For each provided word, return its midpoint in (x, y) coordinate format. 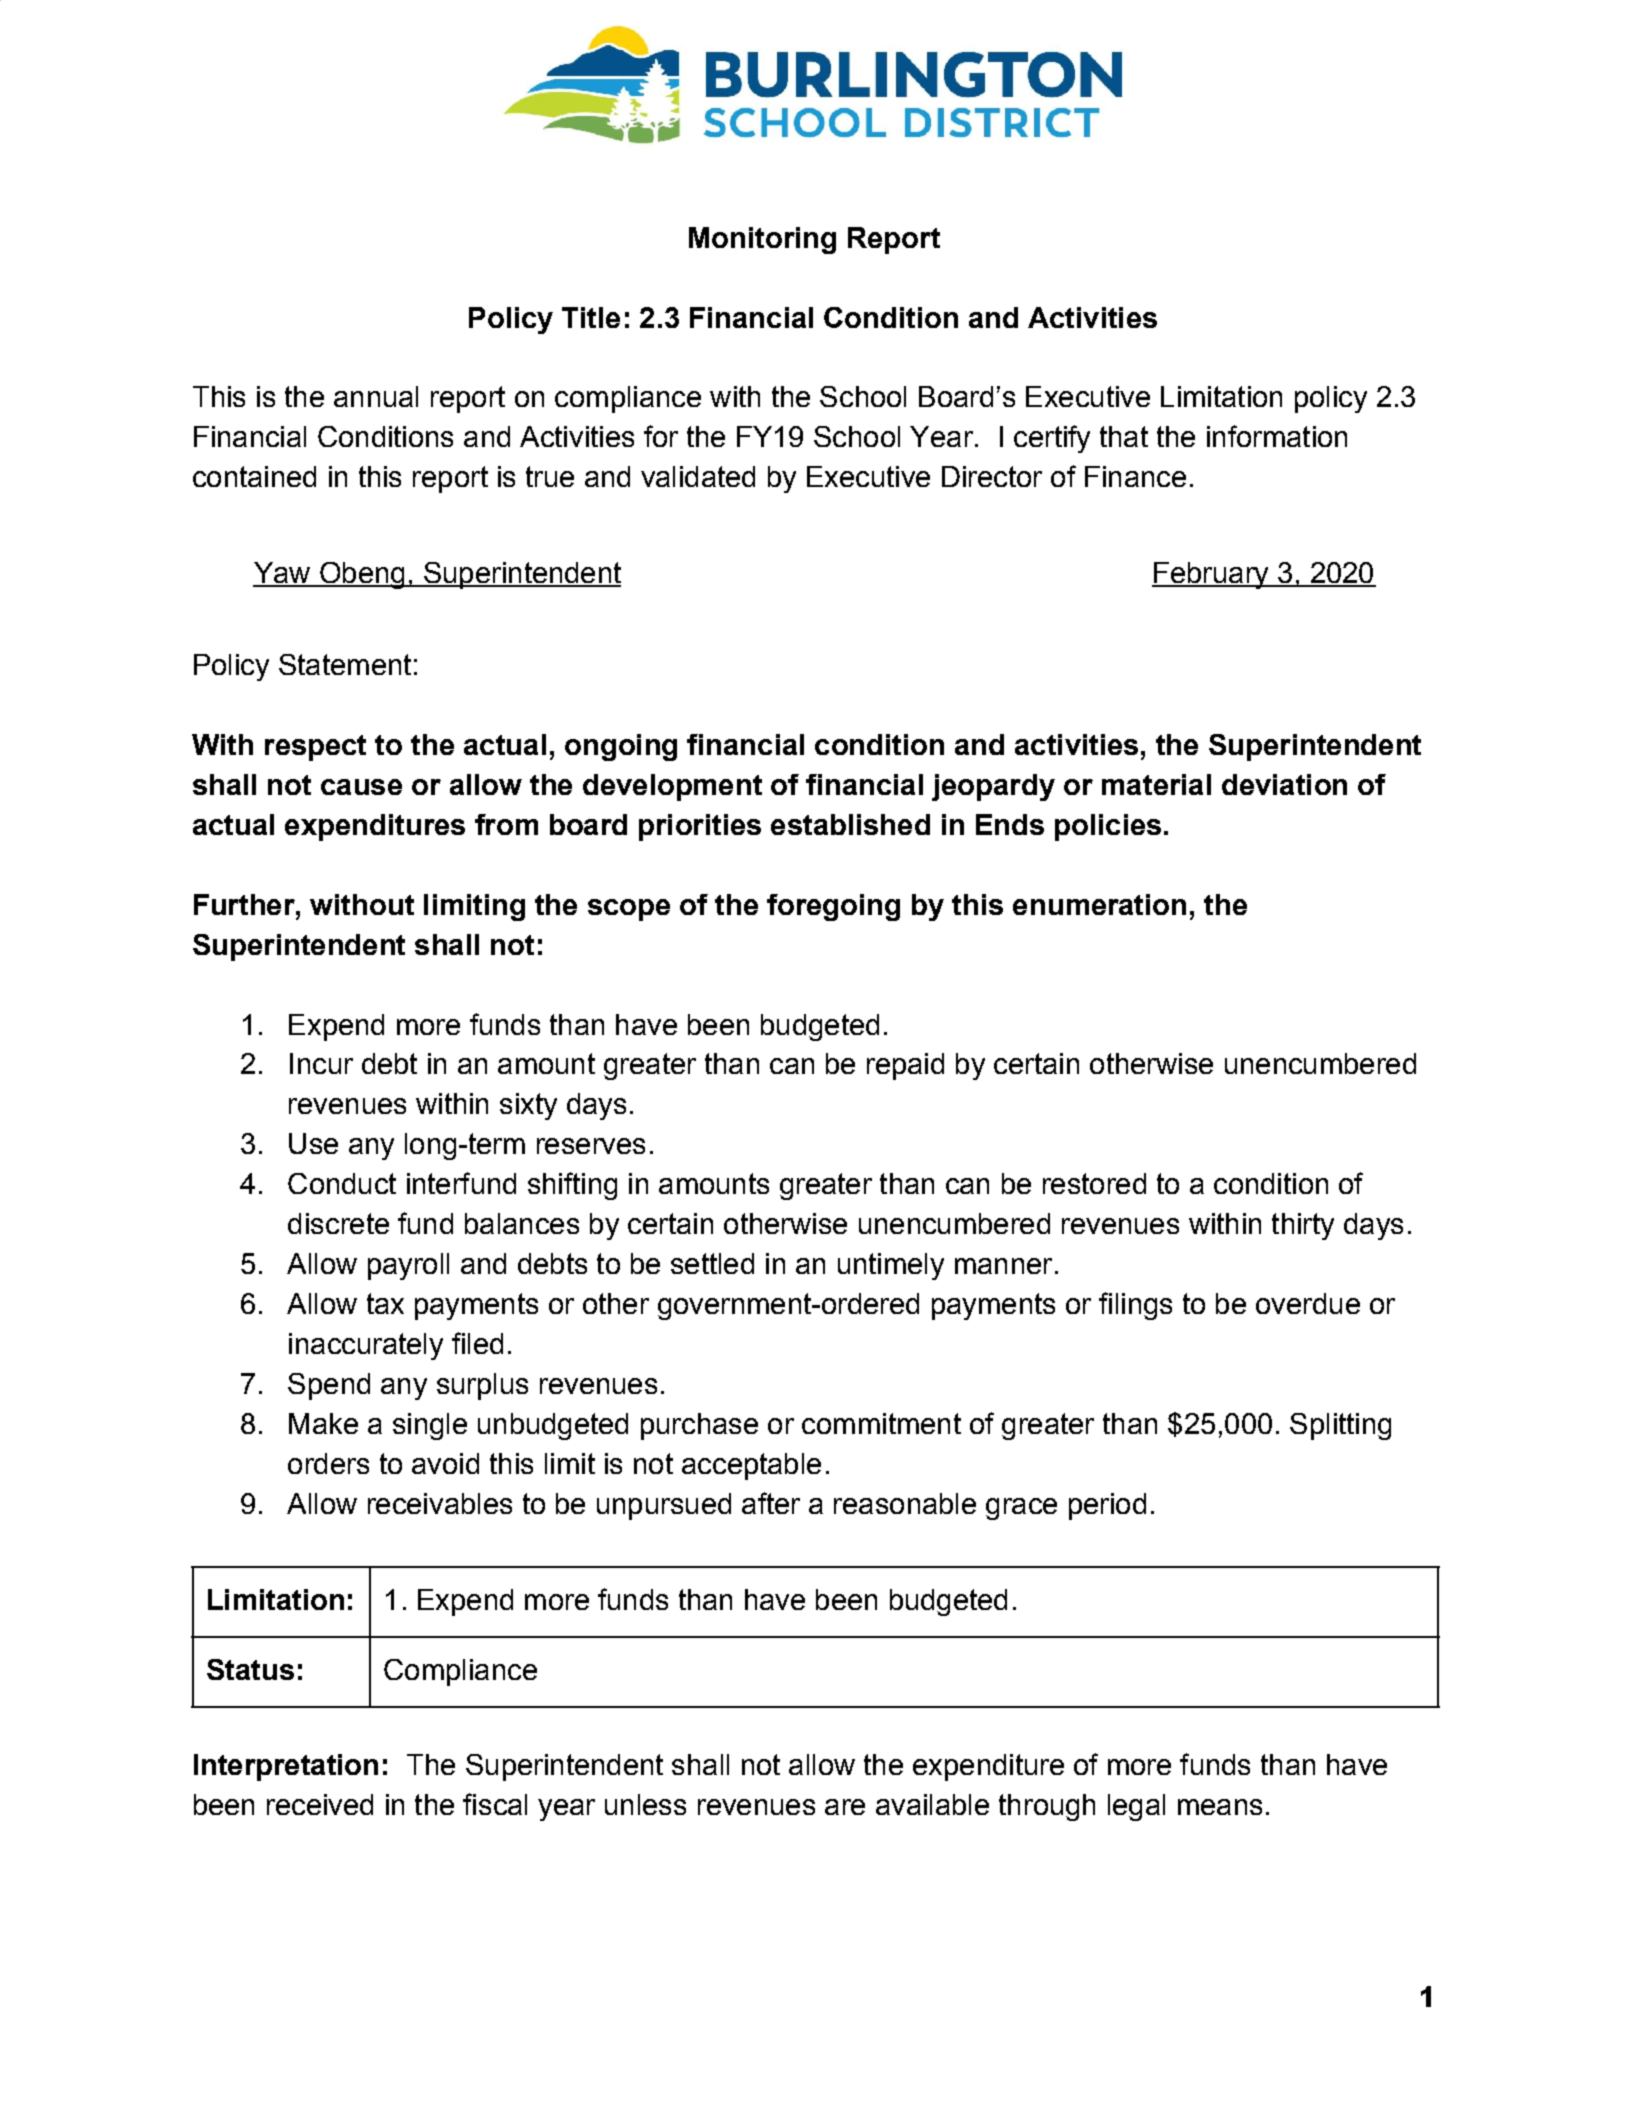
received (320, 1804)
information (1277, 436)
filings (1135, 1306)
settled (712, 1263)
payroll (408, 1266)
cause (361, 787)
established (850, 824)
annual (376, 396)
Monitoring (762, 240)
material (1156, 784)
